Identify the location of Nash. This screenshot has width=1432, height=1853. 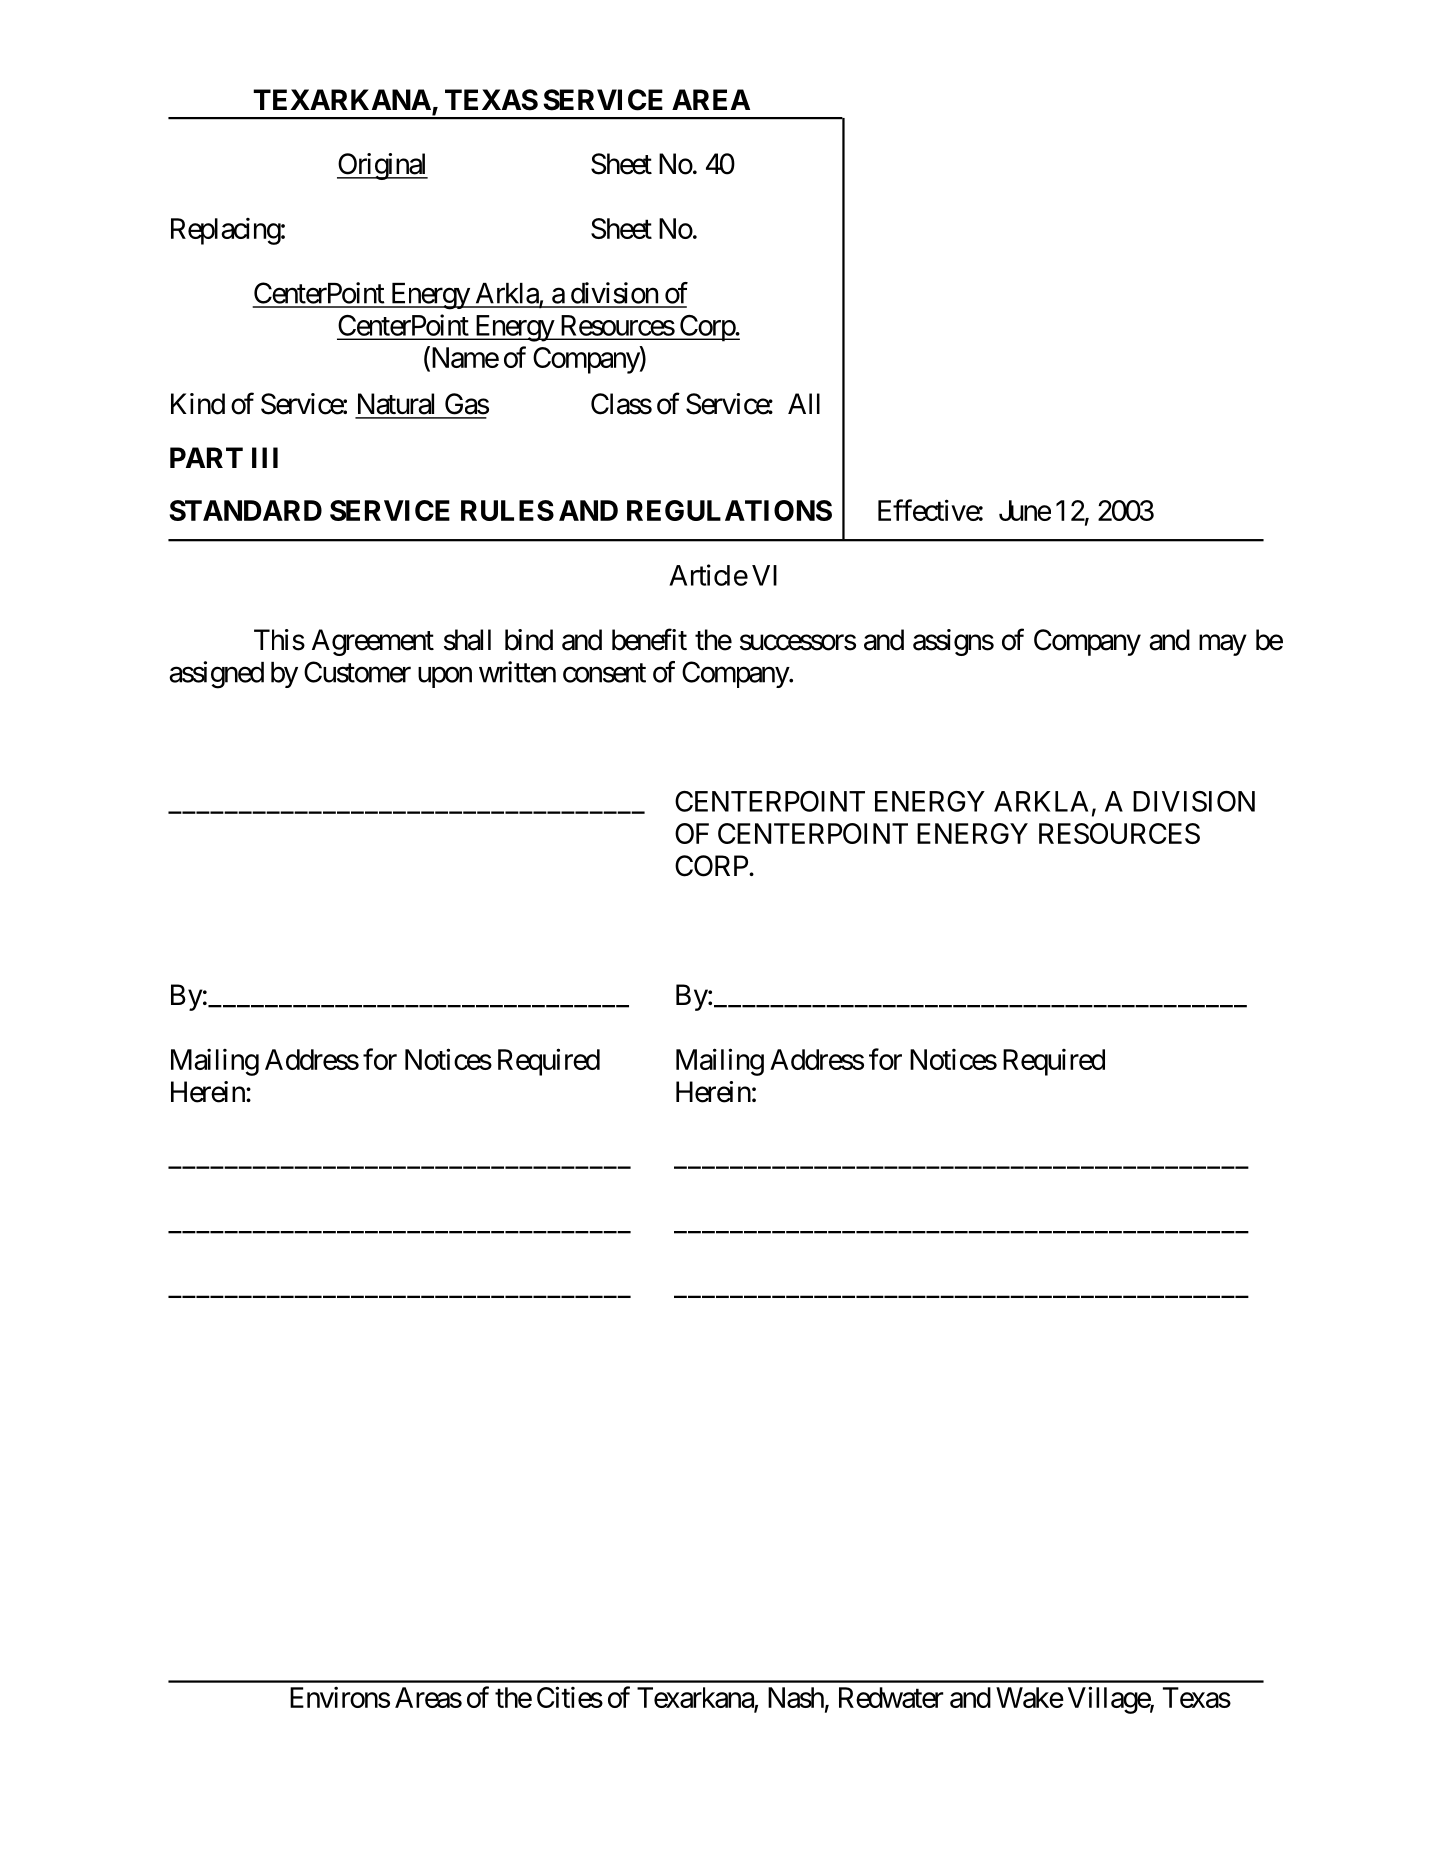
(796, 1697).
